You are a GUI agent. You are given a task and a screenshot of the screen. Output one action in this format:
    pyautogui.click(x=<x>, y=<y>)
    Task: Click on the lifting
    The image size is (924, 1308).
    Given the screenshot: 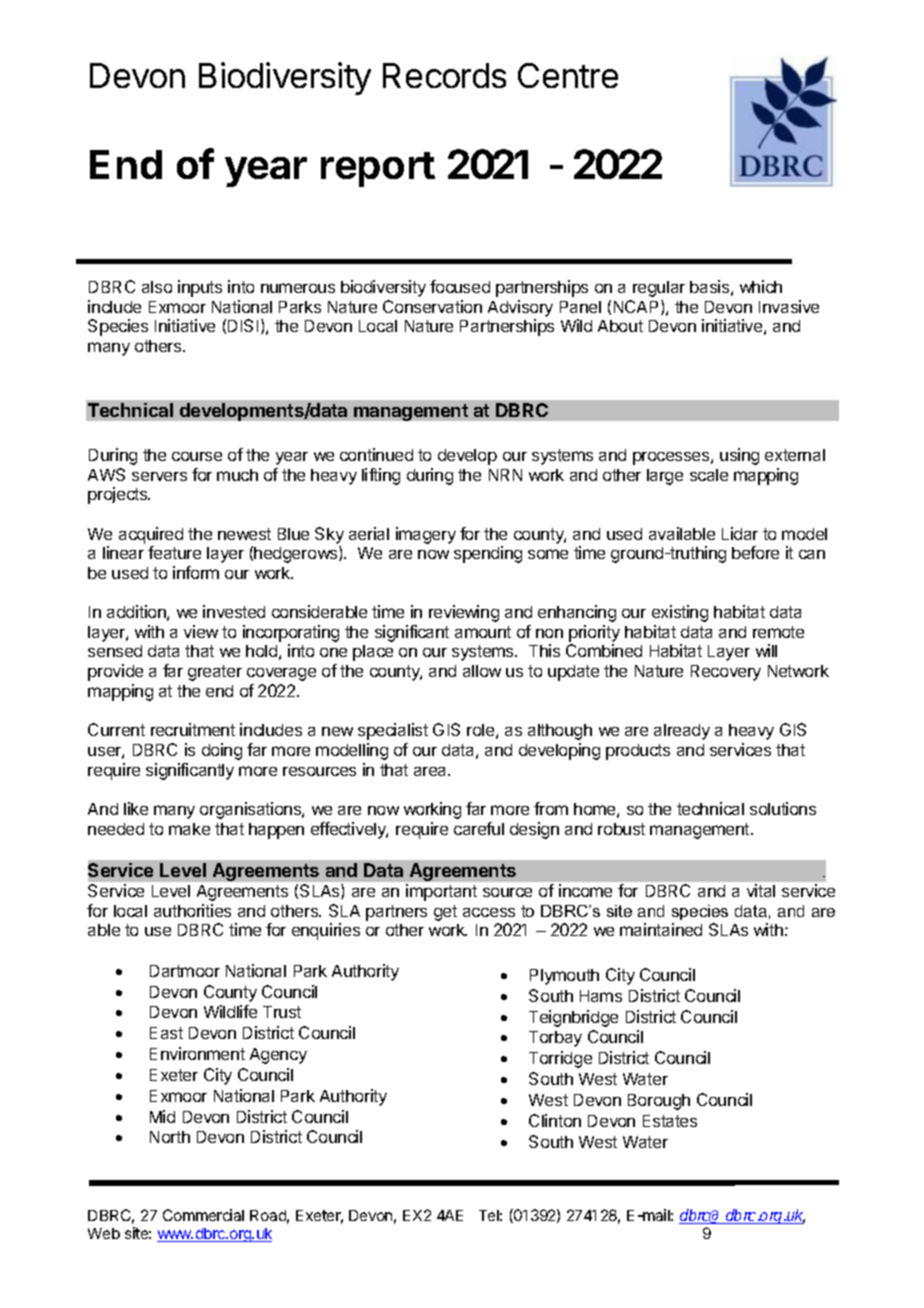 What is the action you would take?
    pyautogui.click(x=381, y=476)
